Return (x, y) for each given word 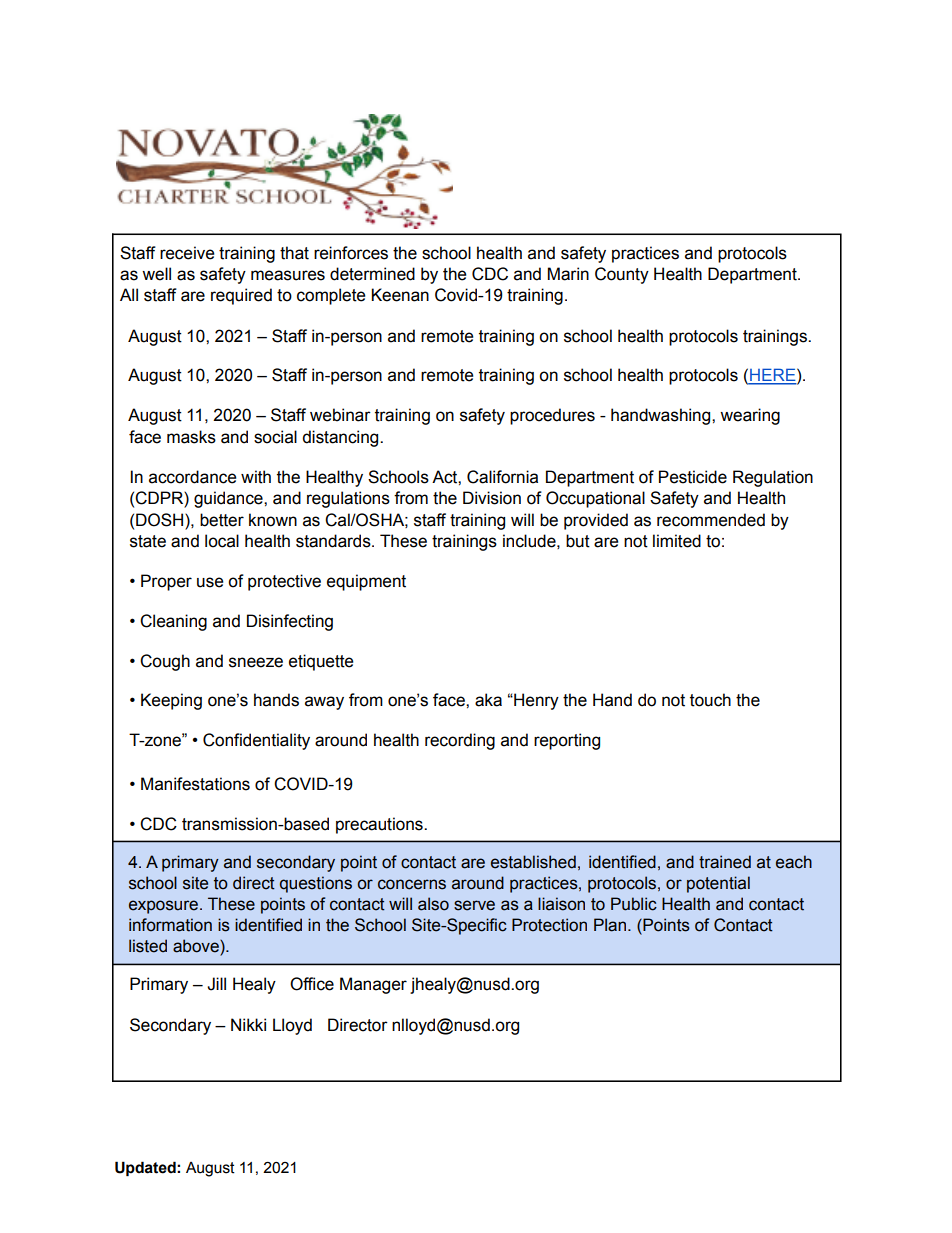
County (622, 275)
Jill (216, 984)
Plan (611, 925)
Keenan (400, 295)
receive (187, 253)
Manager (373, 985)
